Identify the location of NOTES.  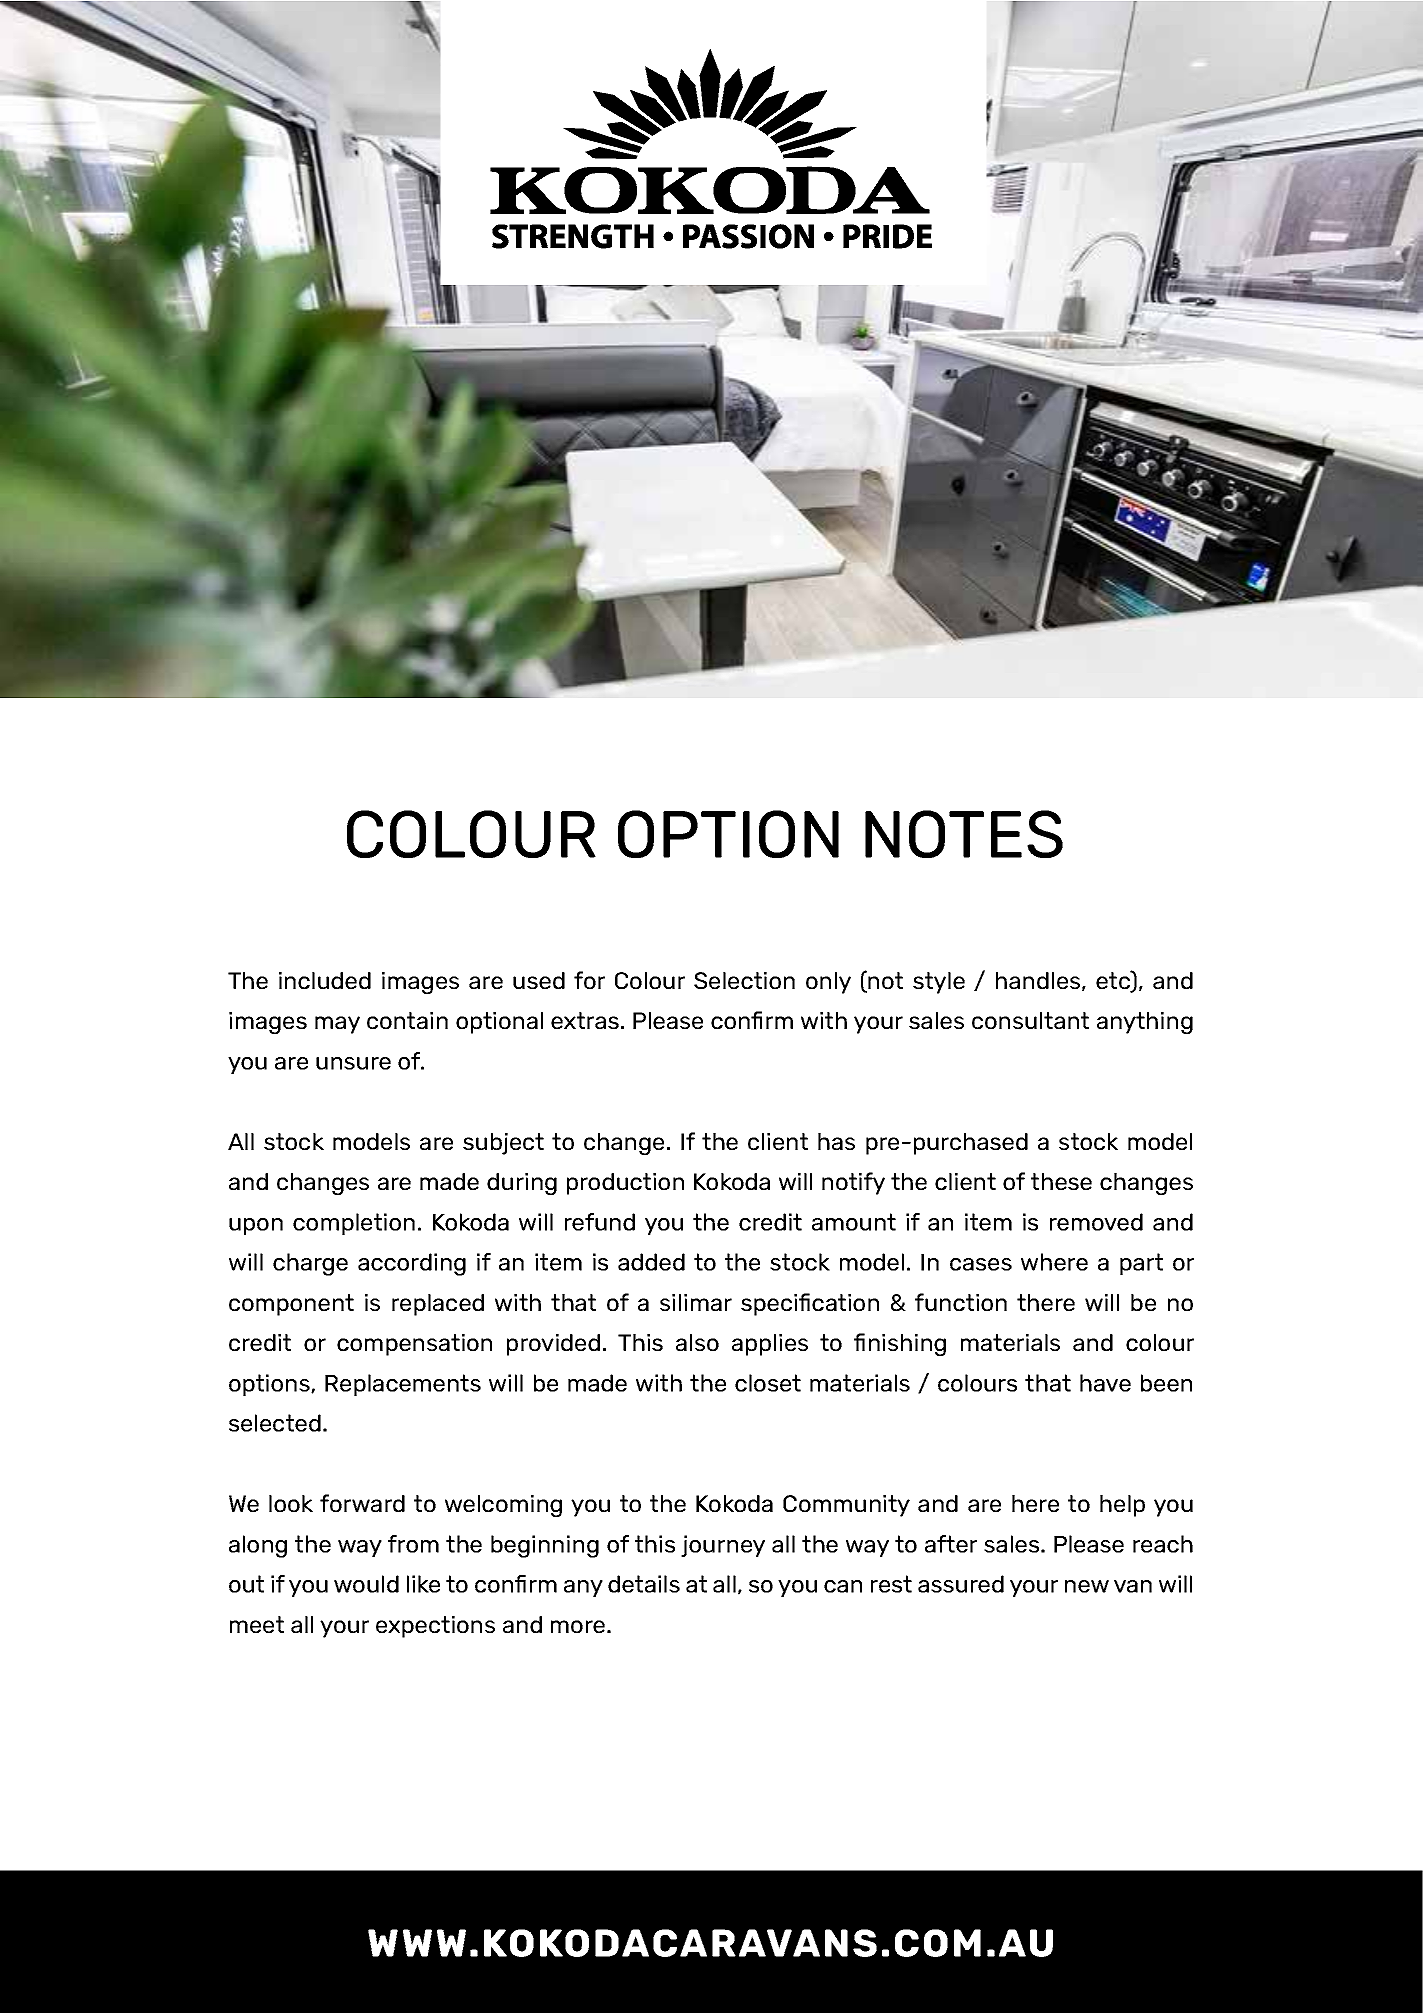
(964, 834).
